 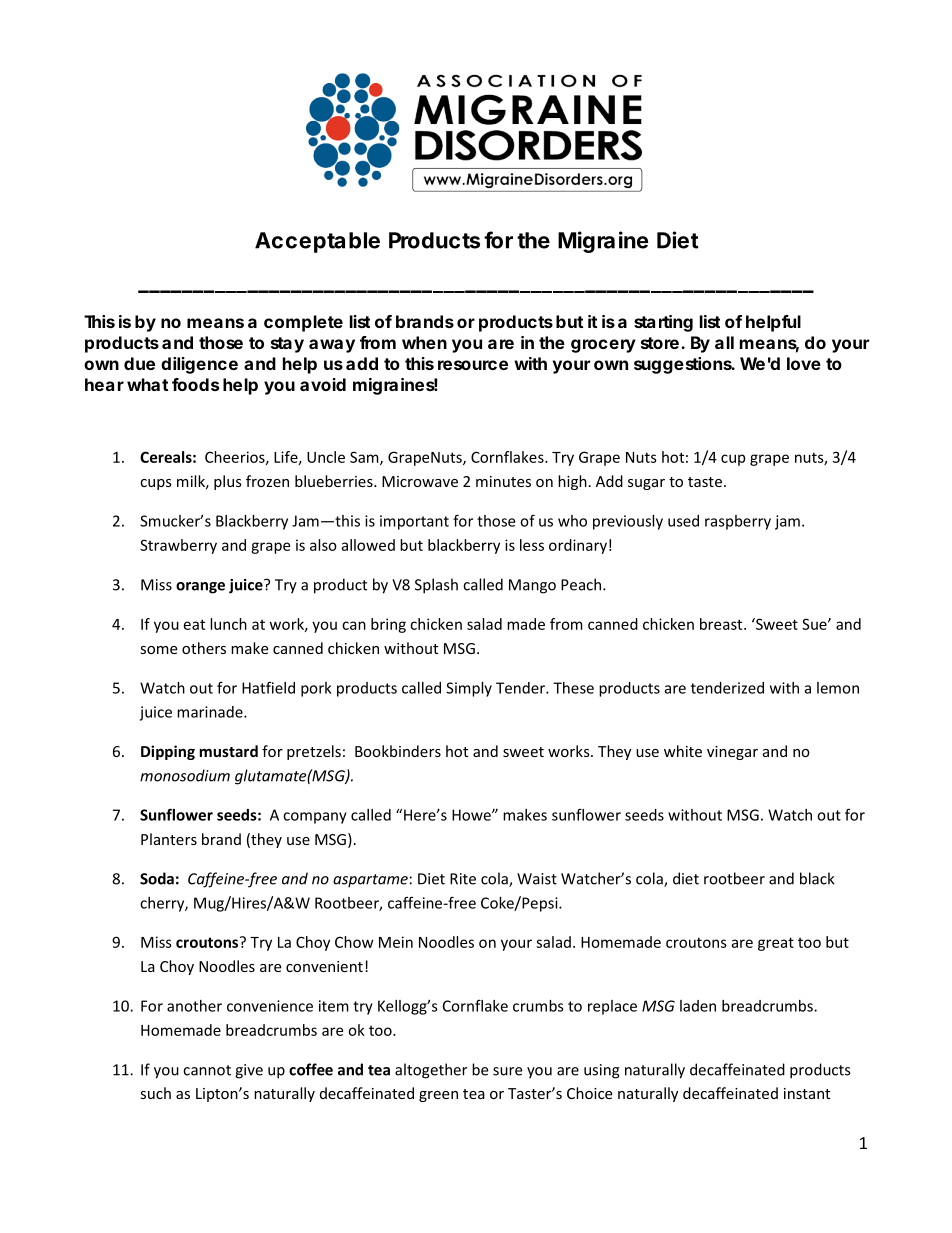 I want to click on cannot, so click(x=207, y=1070).
